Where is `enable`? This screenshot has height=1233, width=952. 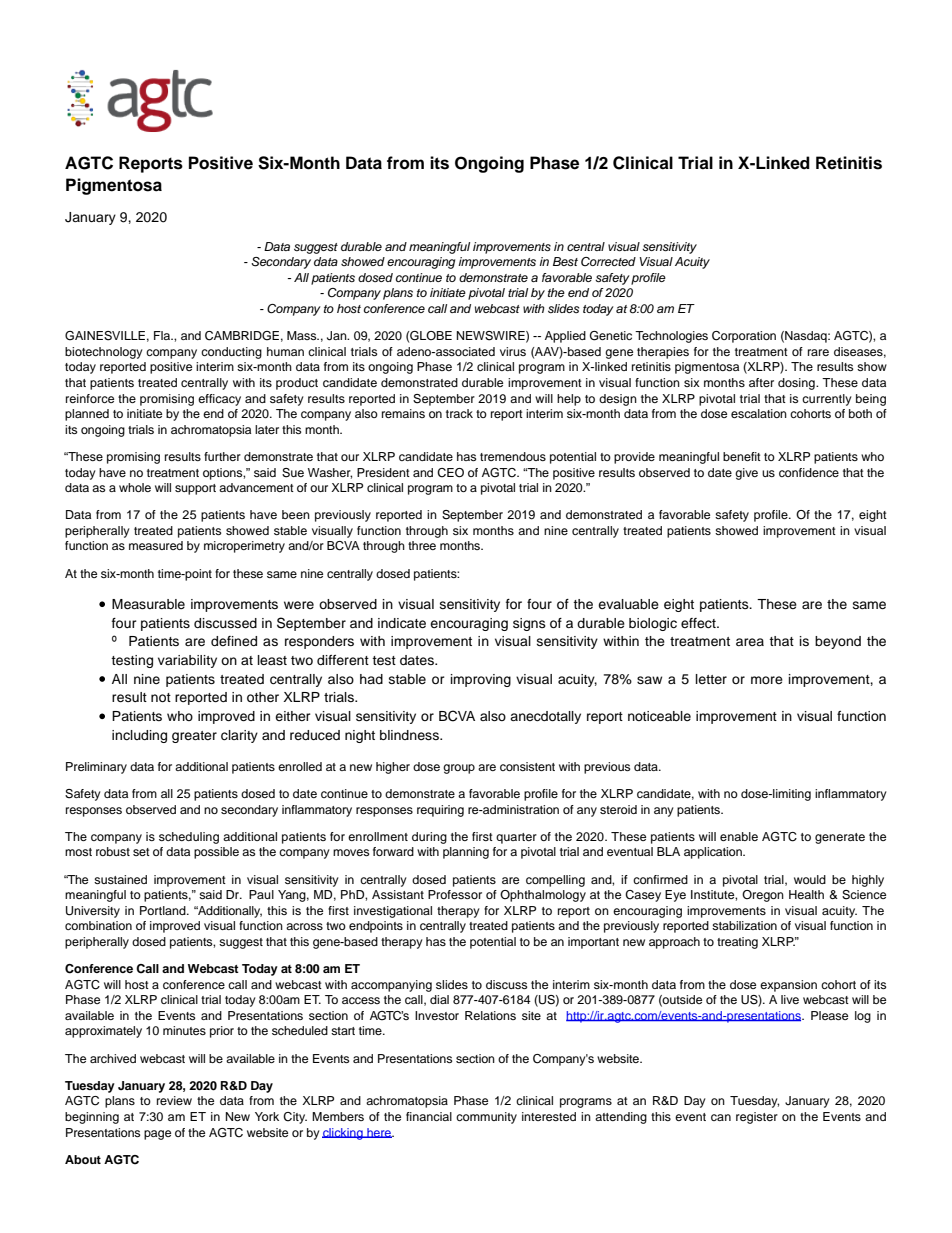 enable is located at coordinates (739, 836).
